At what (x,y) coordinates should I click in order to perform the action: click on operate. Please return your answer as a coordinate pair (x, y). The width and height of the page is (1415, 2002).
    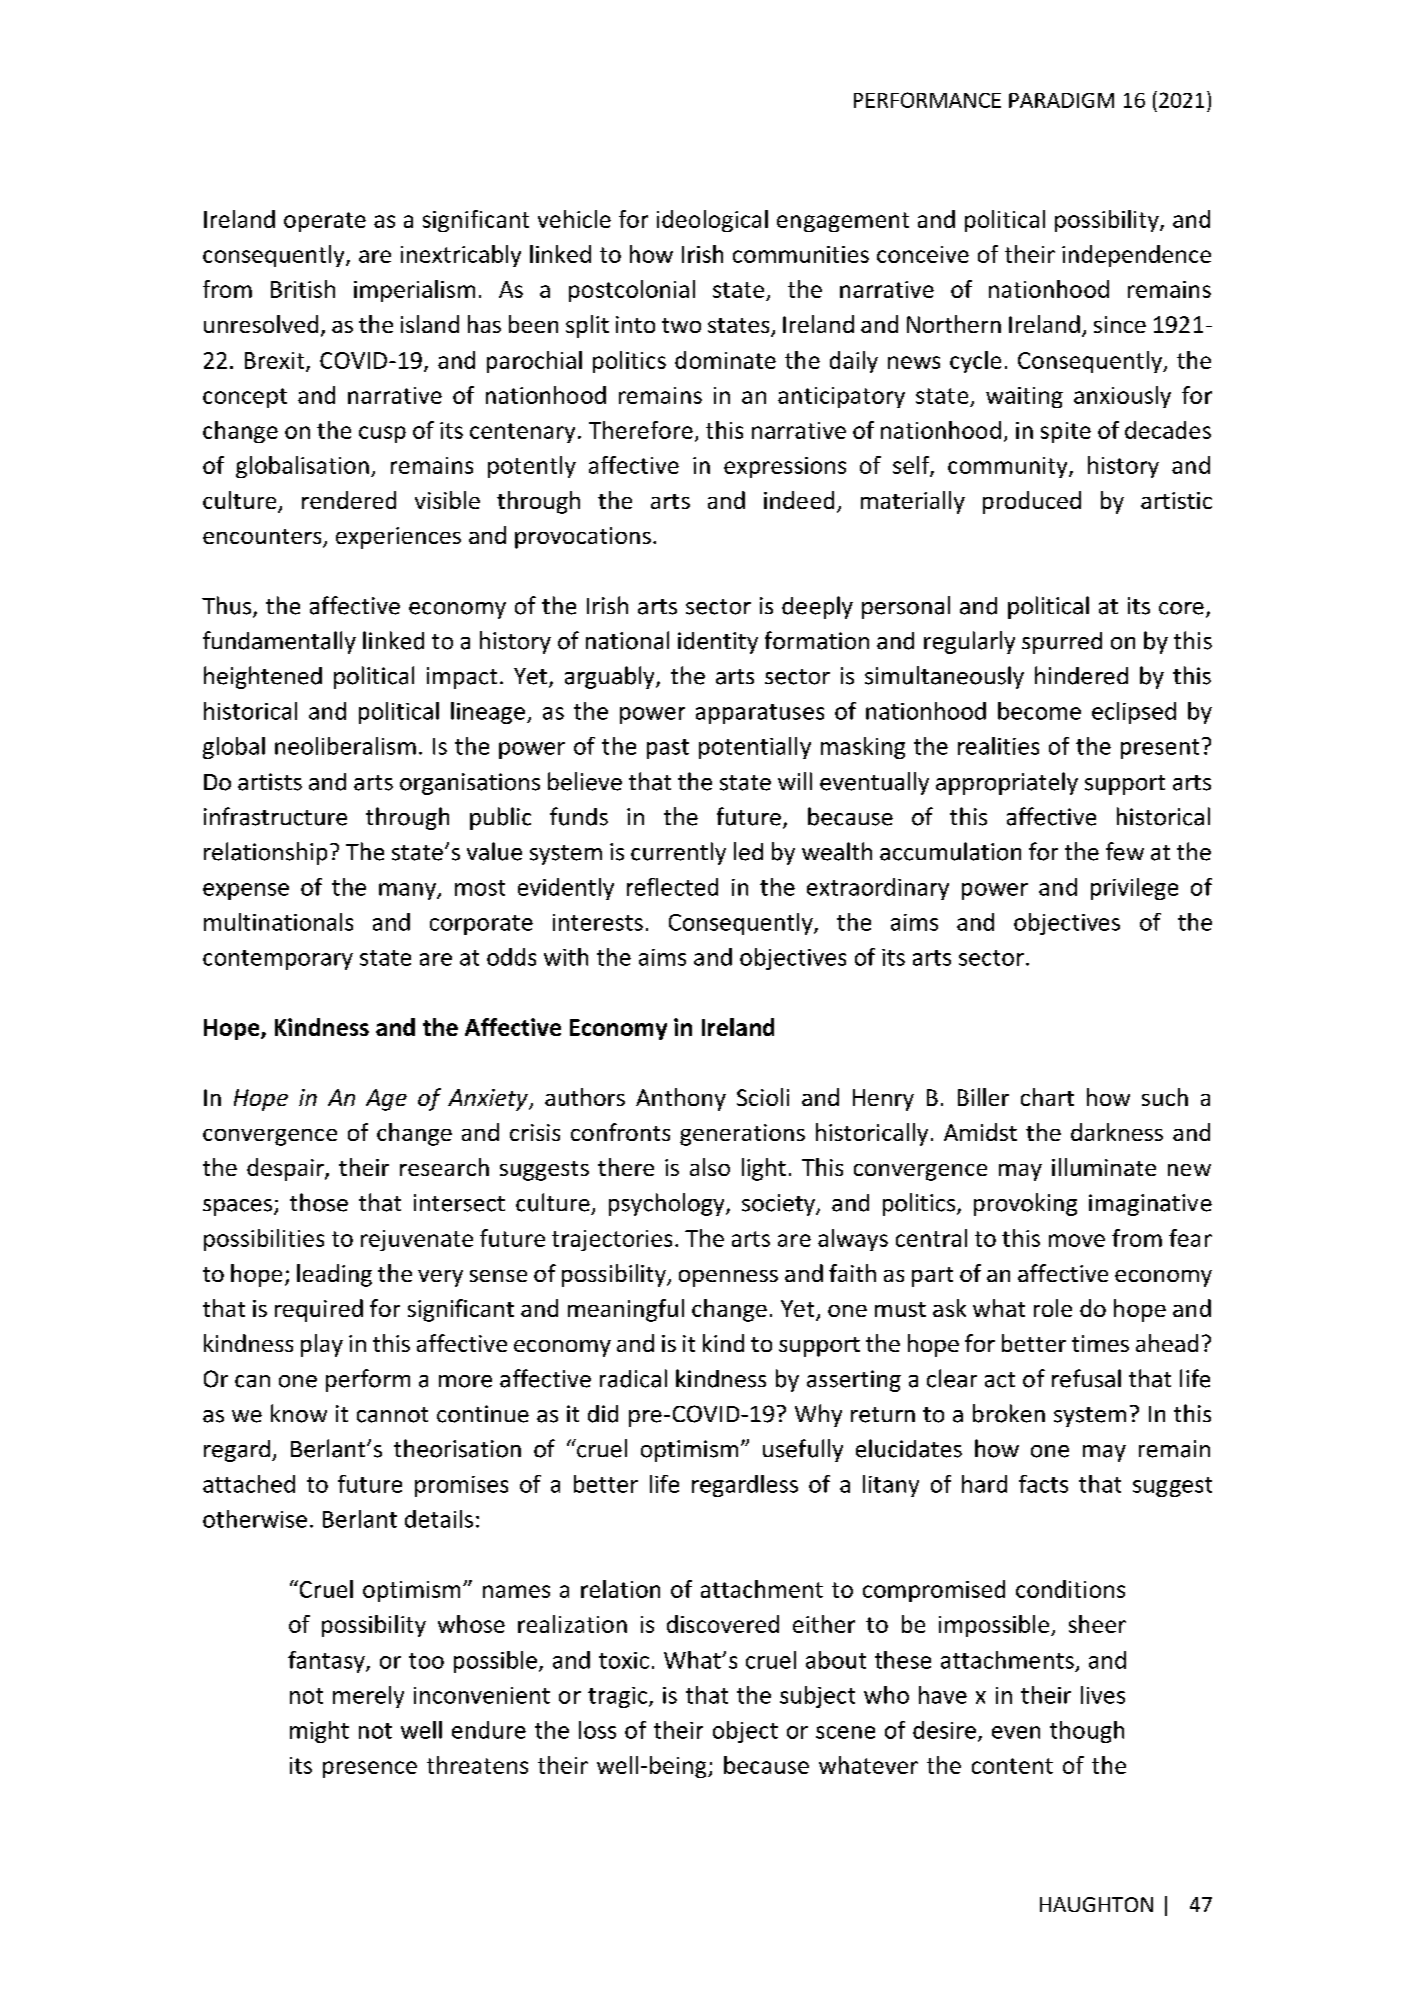
    Looking at the image, I should click on (325, 222).
